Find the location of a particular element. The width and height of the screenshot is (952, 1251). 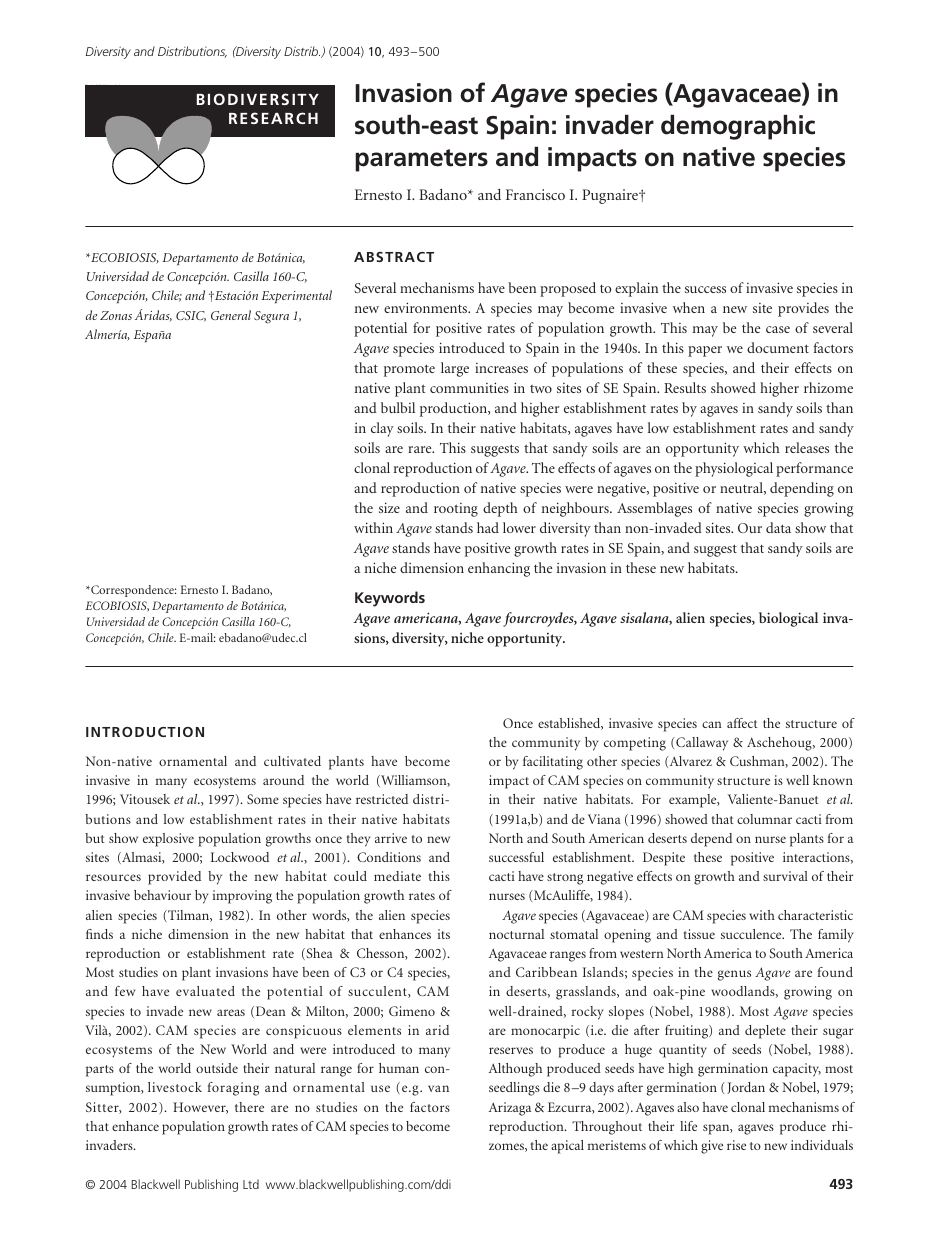

columnar is located at coordinates (764, 819).
